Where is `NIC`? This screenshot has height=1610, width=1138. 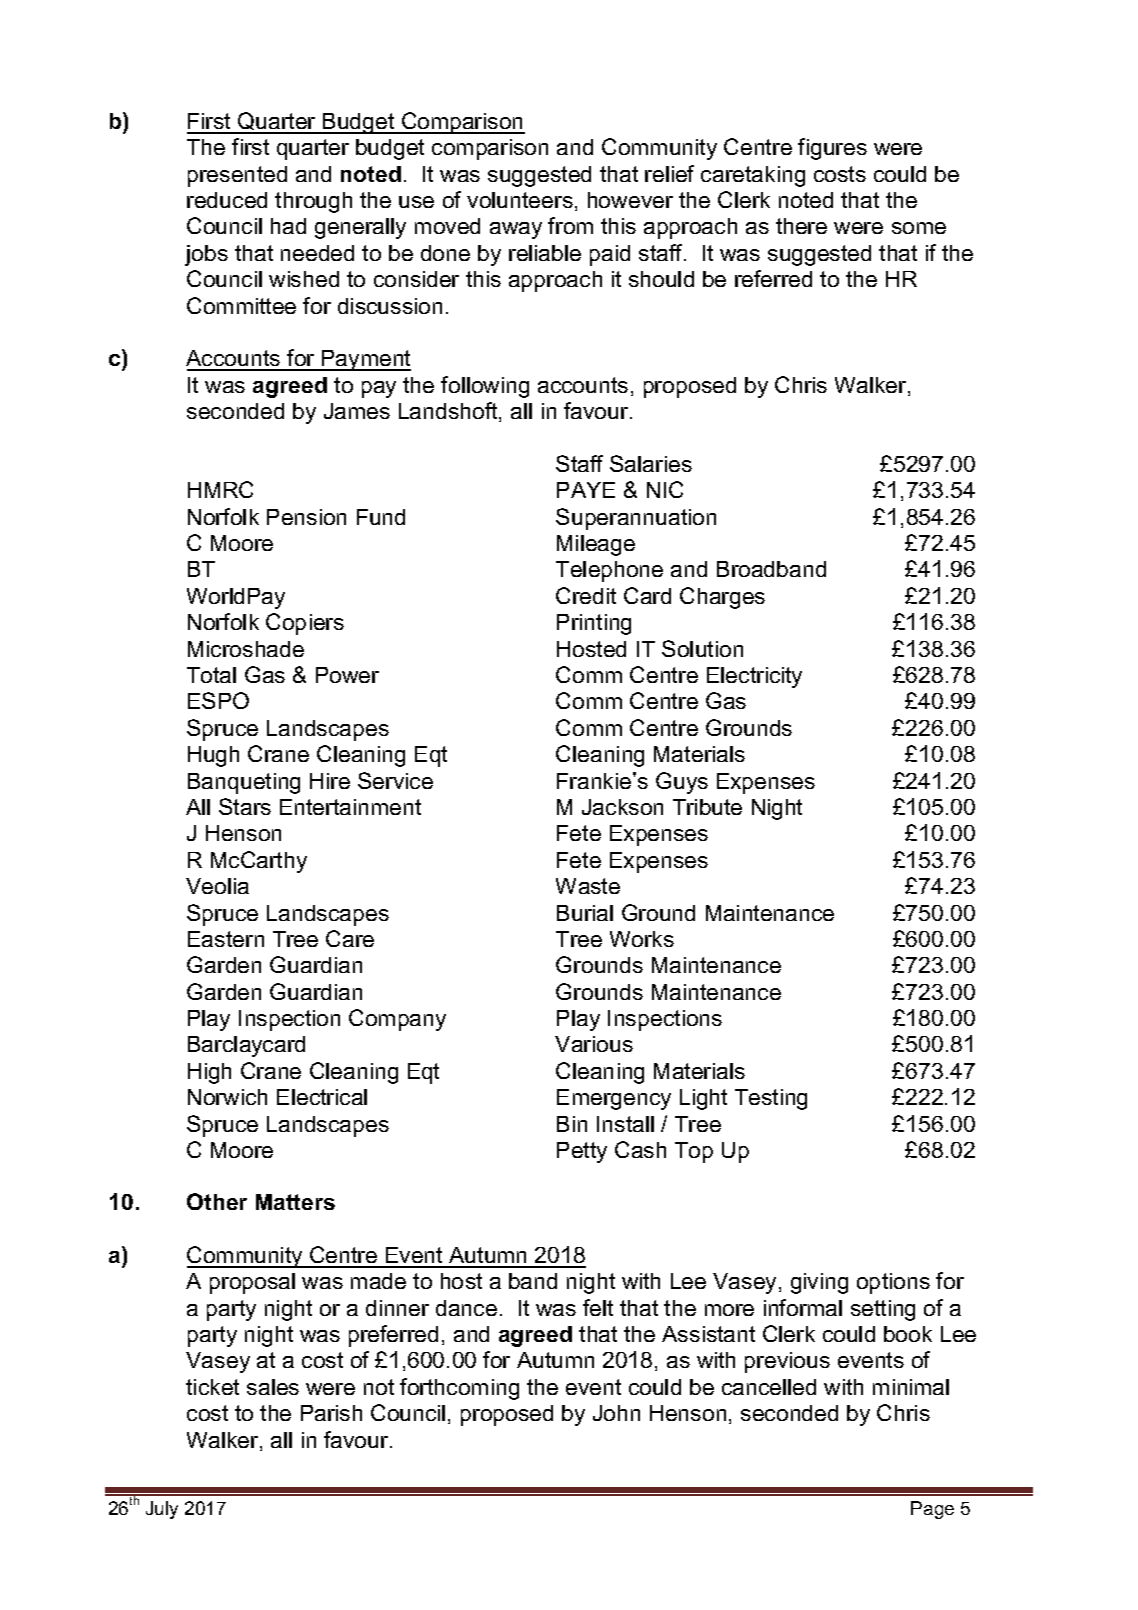
NIC is located at coordinates (665, 489).
